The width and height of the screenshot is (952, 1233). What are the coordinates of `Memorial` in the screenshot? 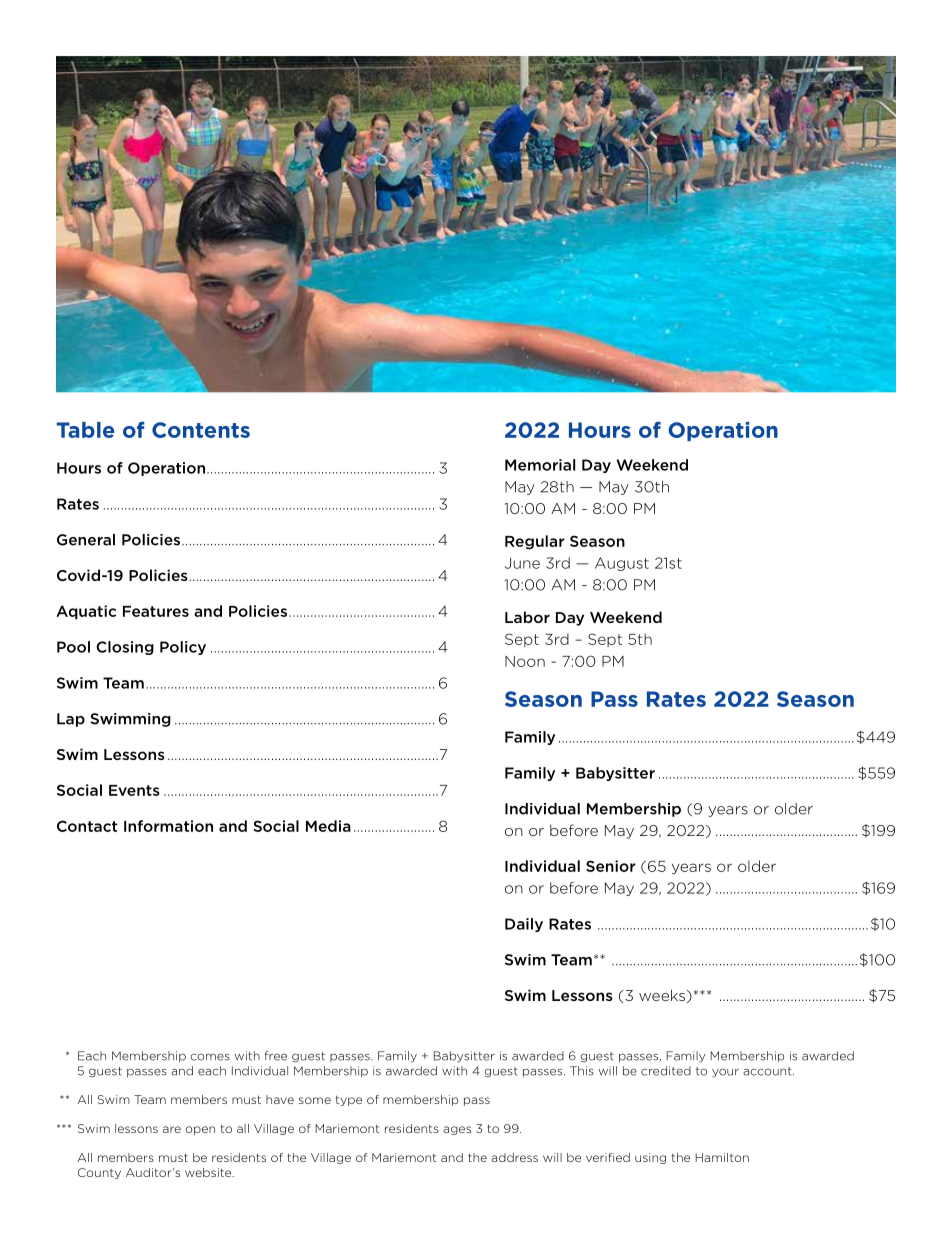 It's located at (540, 465).
